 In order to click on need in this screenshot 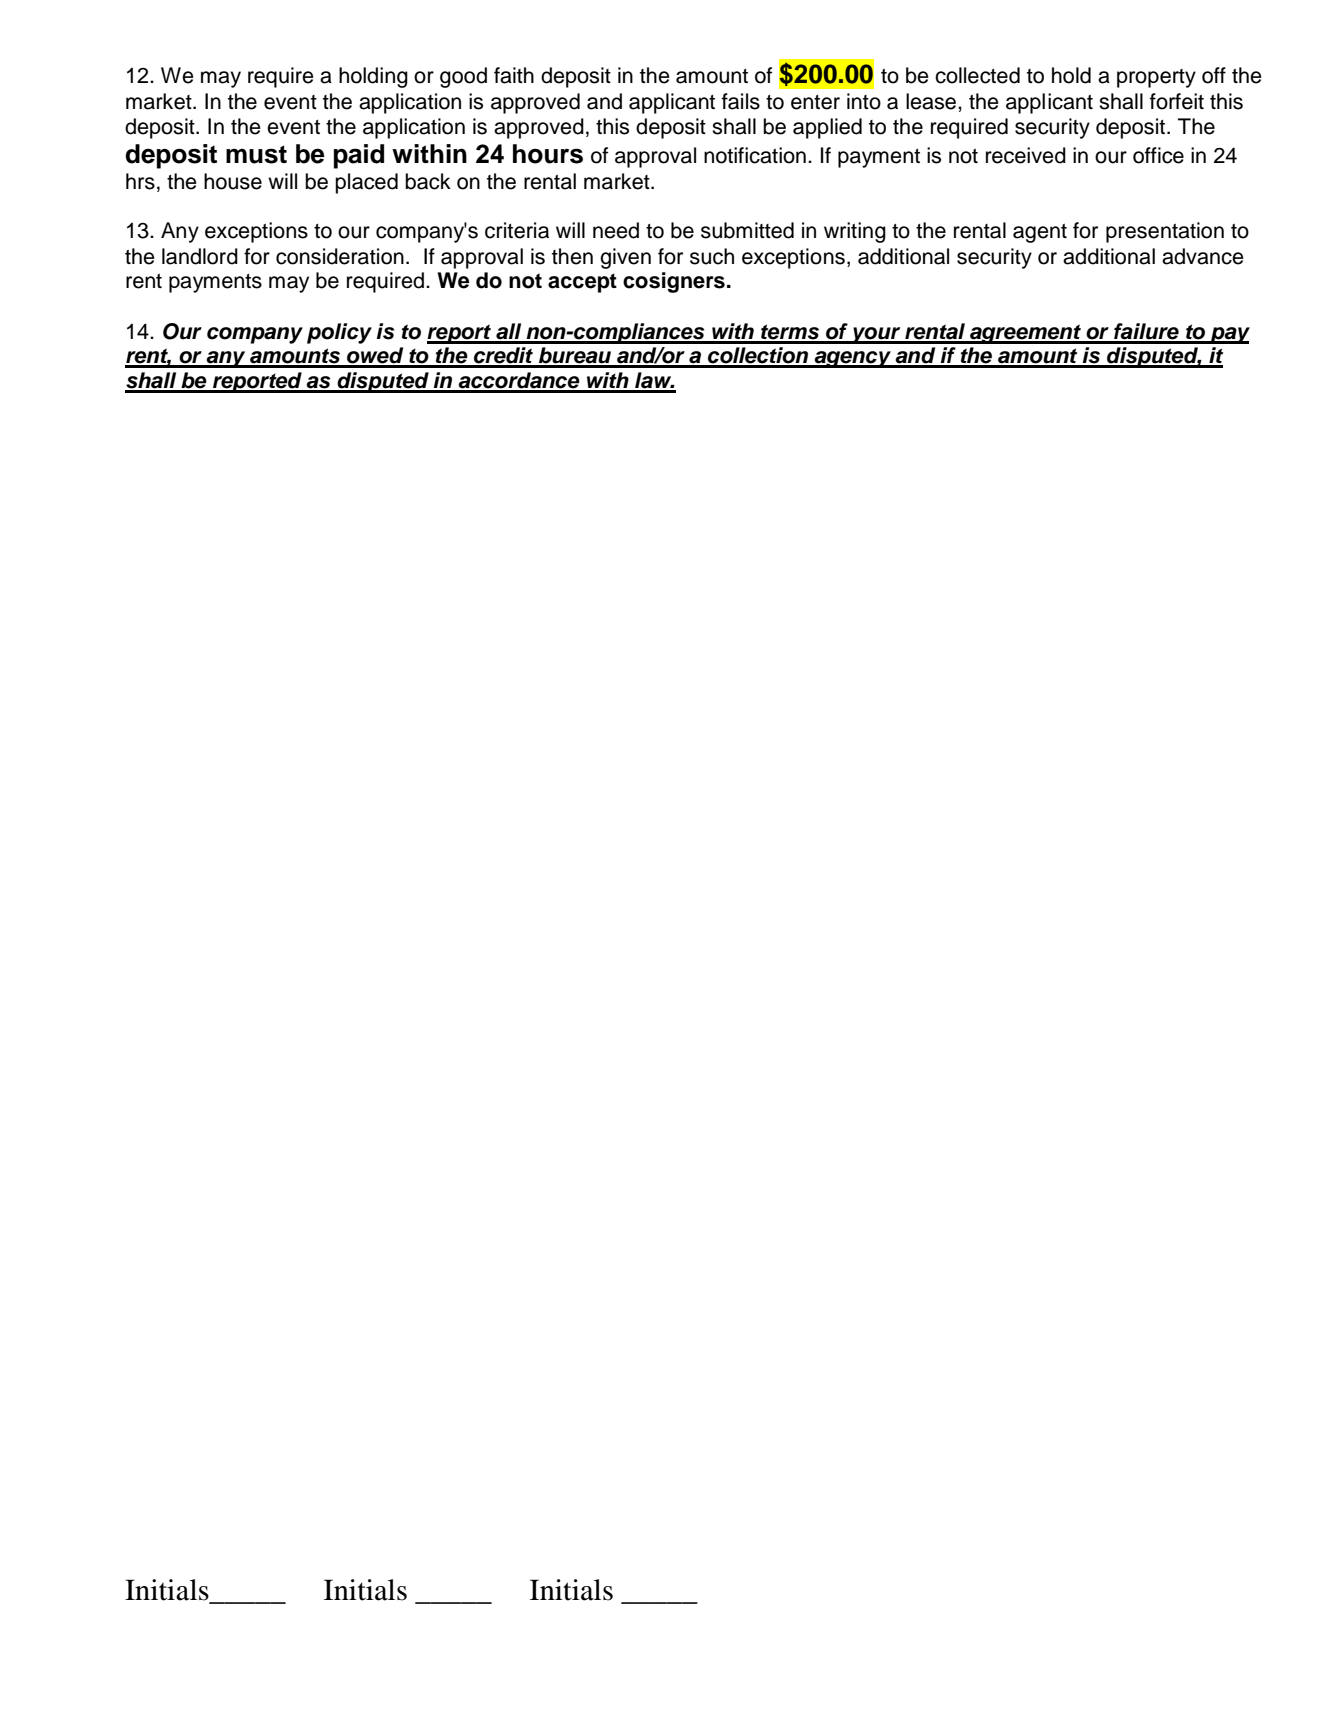, I will do `click(616, 230)`.
